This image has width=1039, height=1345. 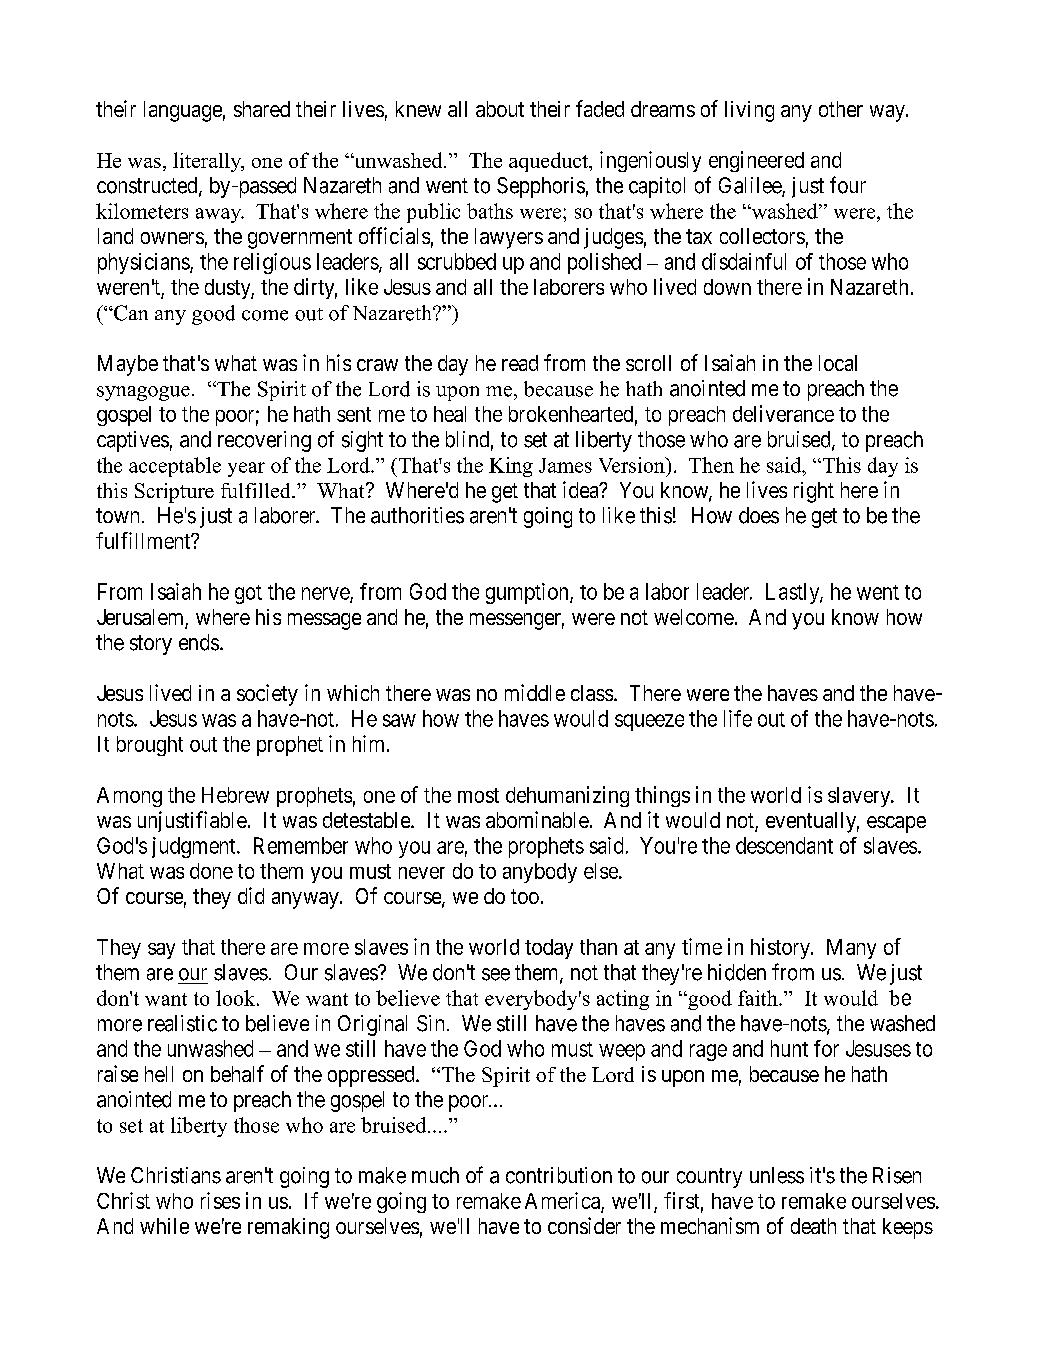 What do you see at coordinates (738, 718) in the image?
I see `life` at bounding box center [738, 718].
